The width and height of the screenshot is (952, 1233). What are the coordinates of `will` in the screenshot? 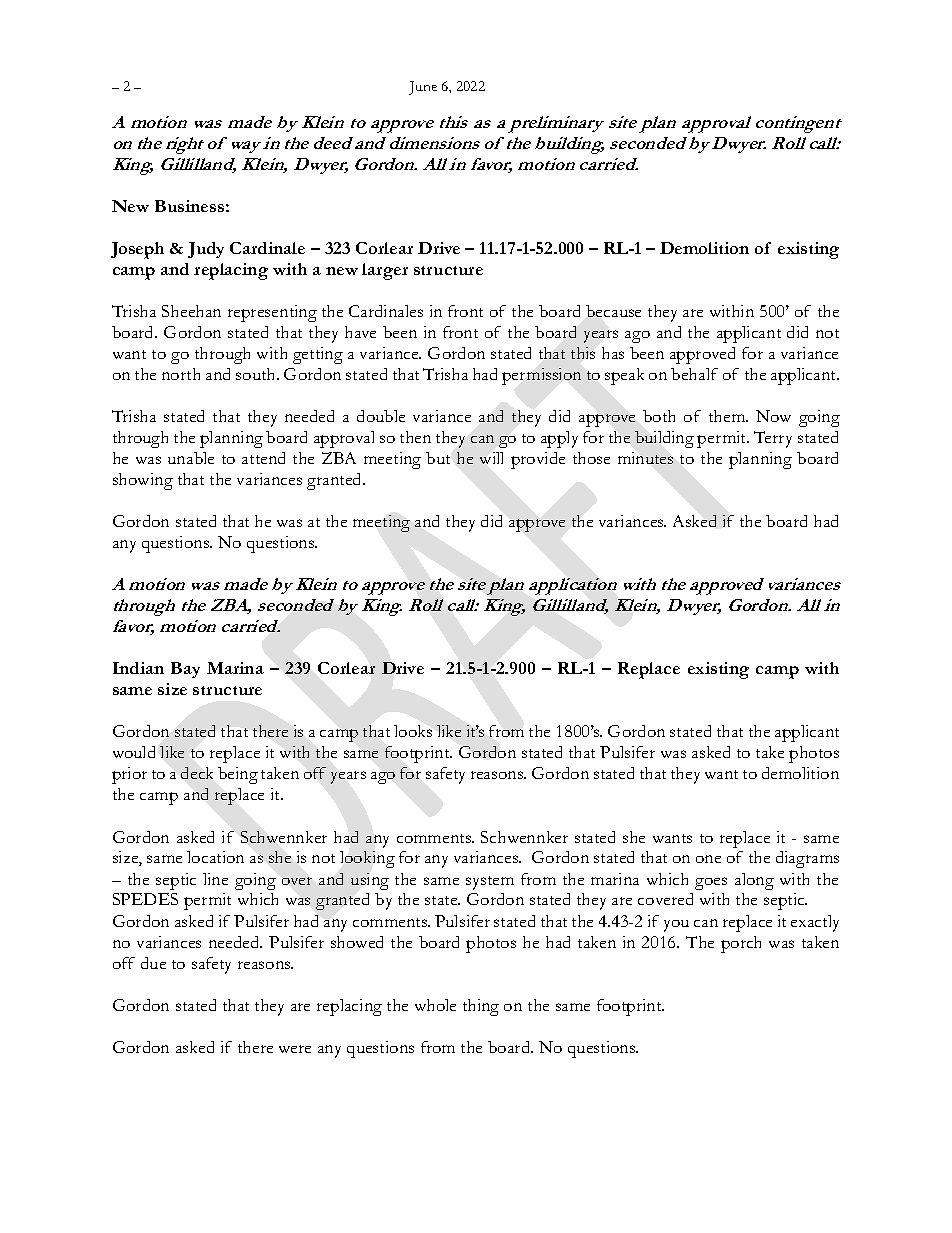 It's located at (491, 458).
